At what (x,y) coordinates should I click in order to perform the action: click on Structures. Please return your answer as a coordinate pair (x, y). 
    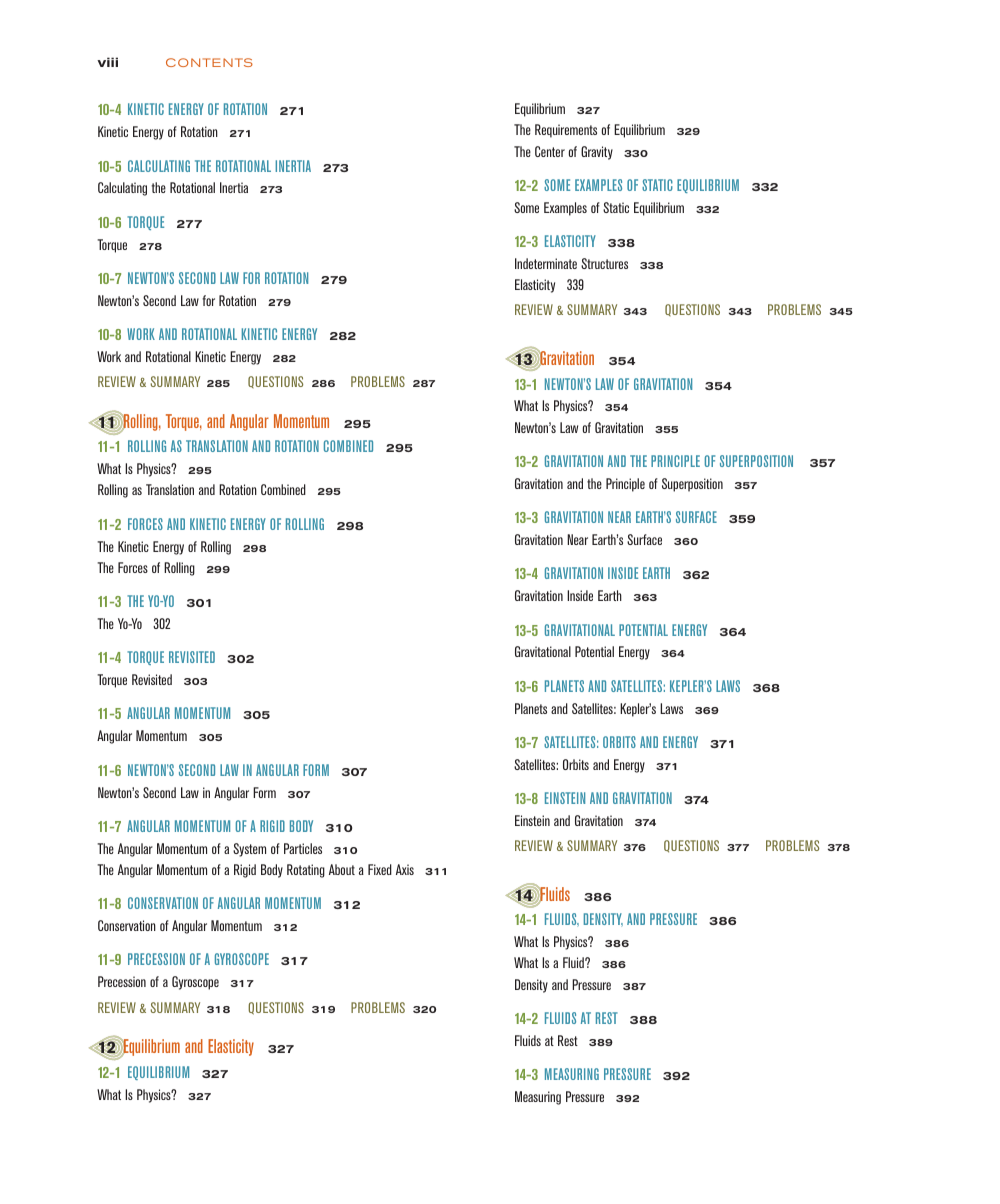
    Looking at the image, I should click on (604, 263).
